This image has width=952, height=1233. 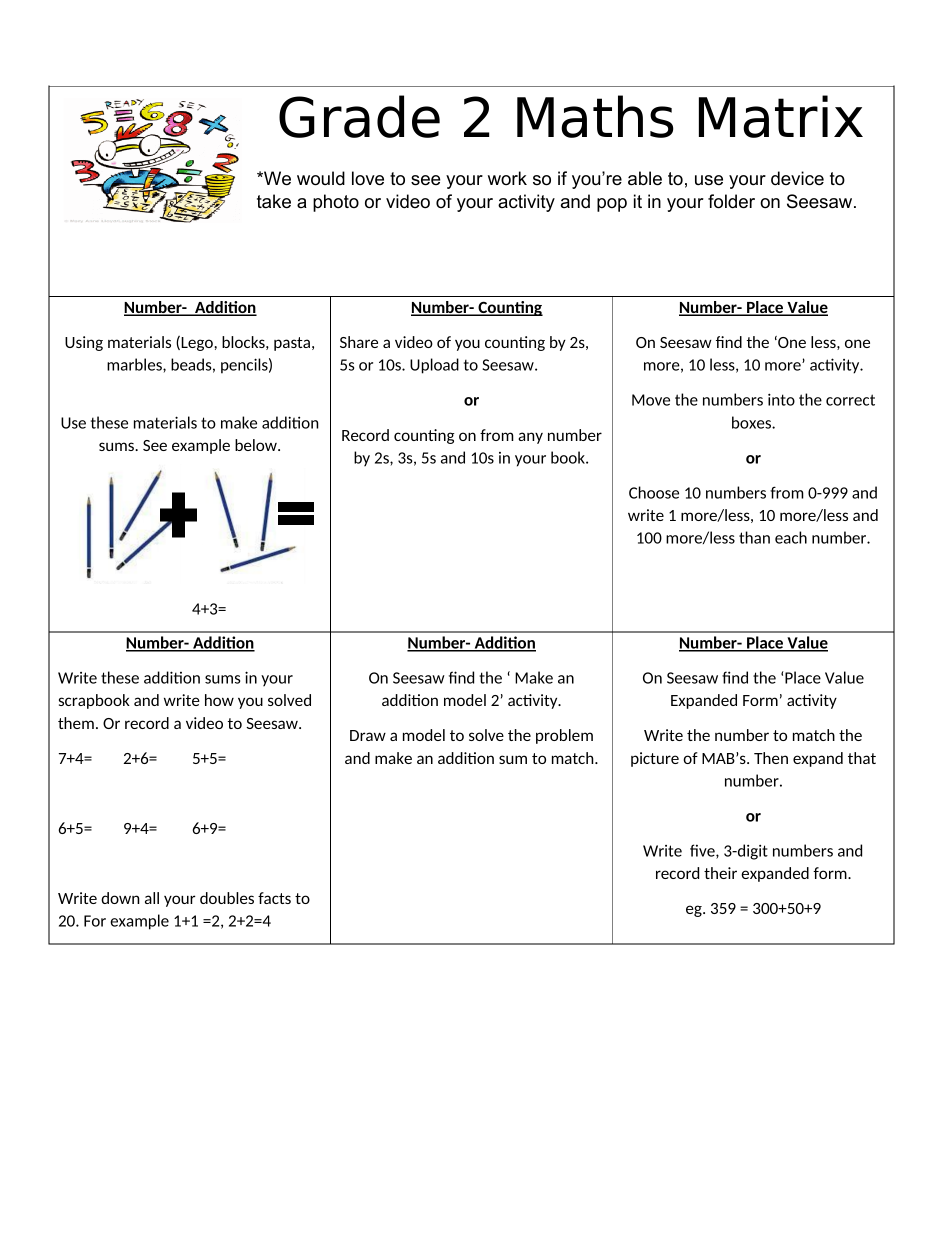 What do you see at coordinates (564, 736) in the image?
I see `problem` at bounding box center [564, 736].
